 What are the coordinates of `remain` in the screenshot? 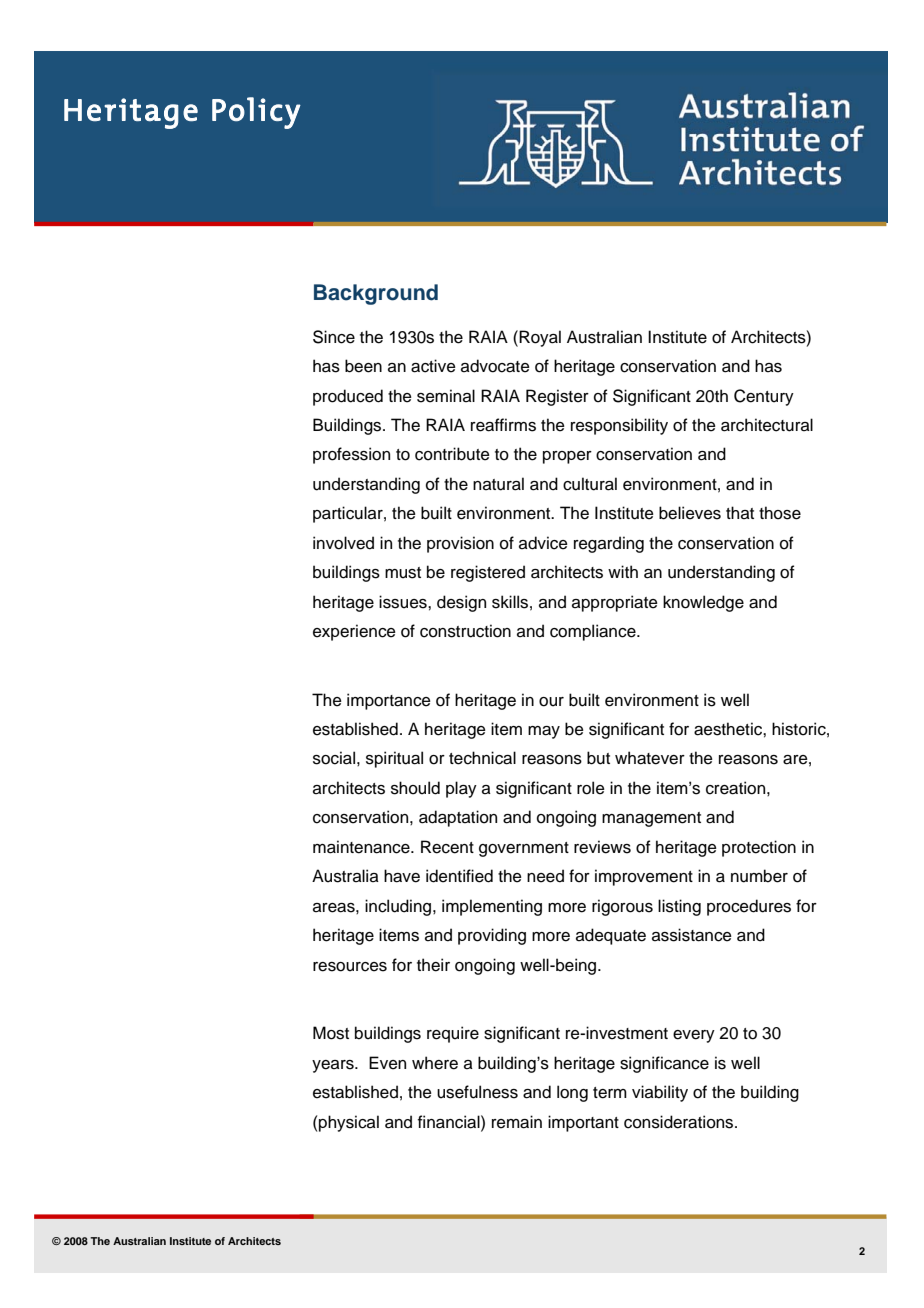 It's located at (517, 1122).
